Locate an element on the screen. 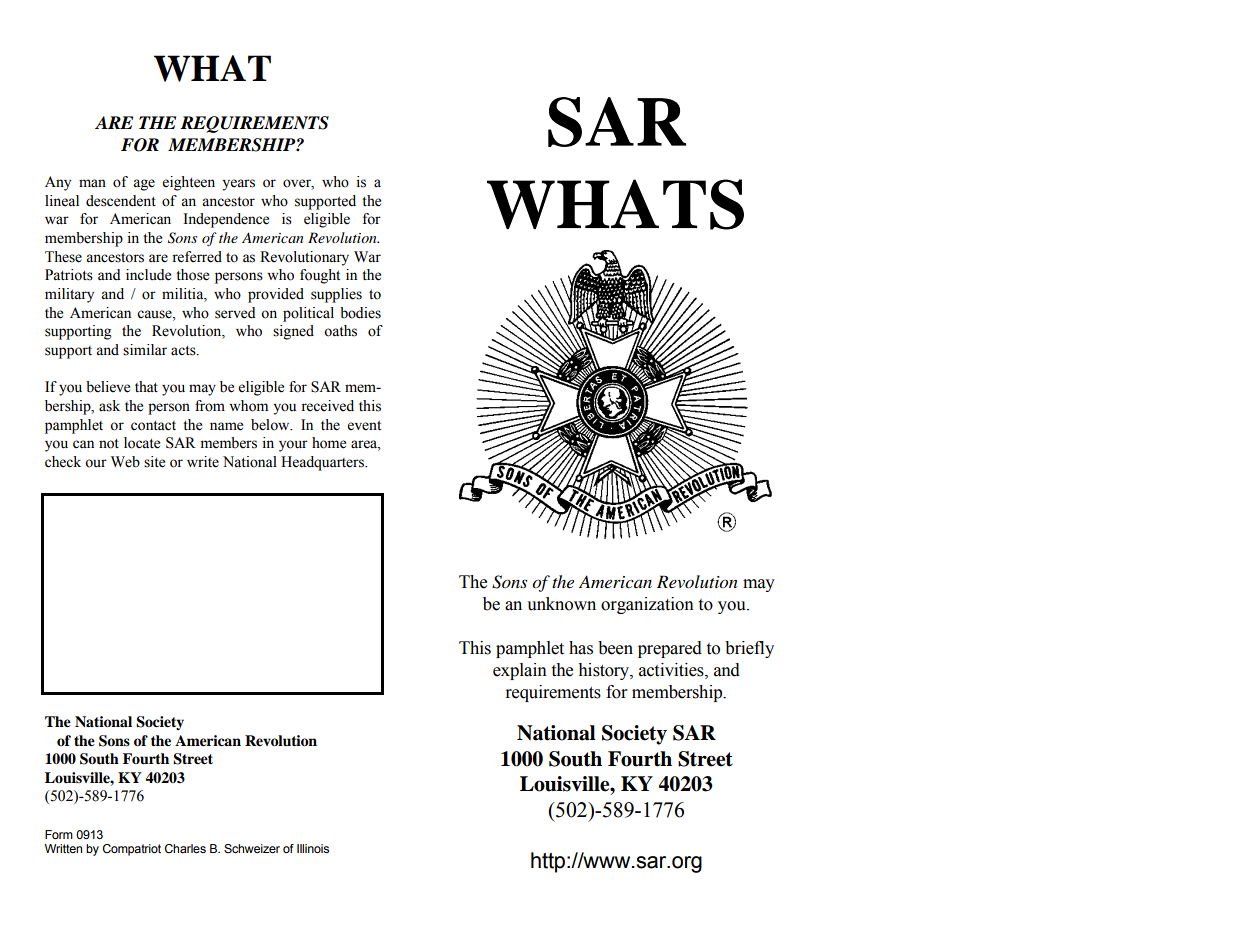  explain is located at coordinates (520, 671).
